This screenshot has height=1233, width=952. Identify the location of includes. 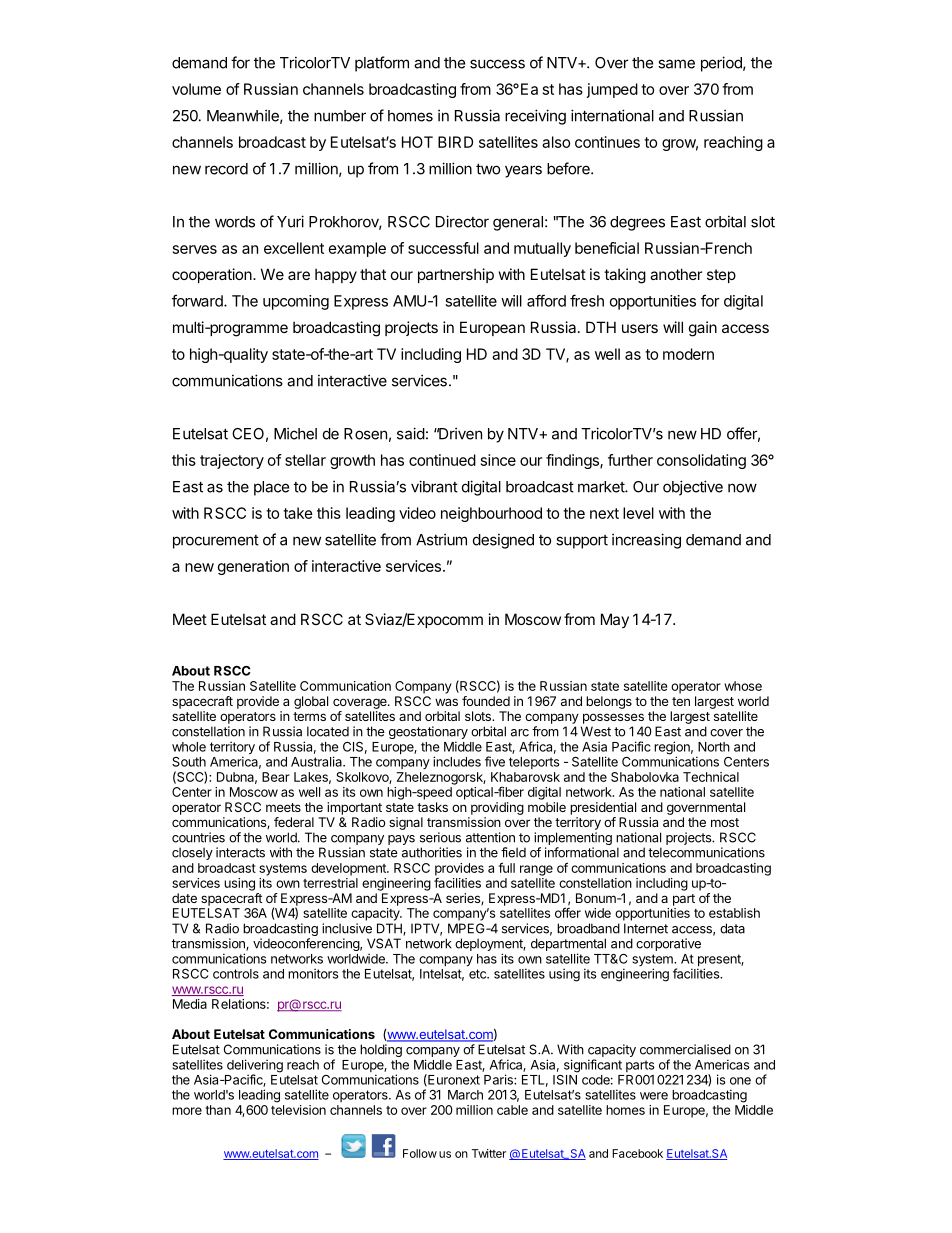
(457, 761).
